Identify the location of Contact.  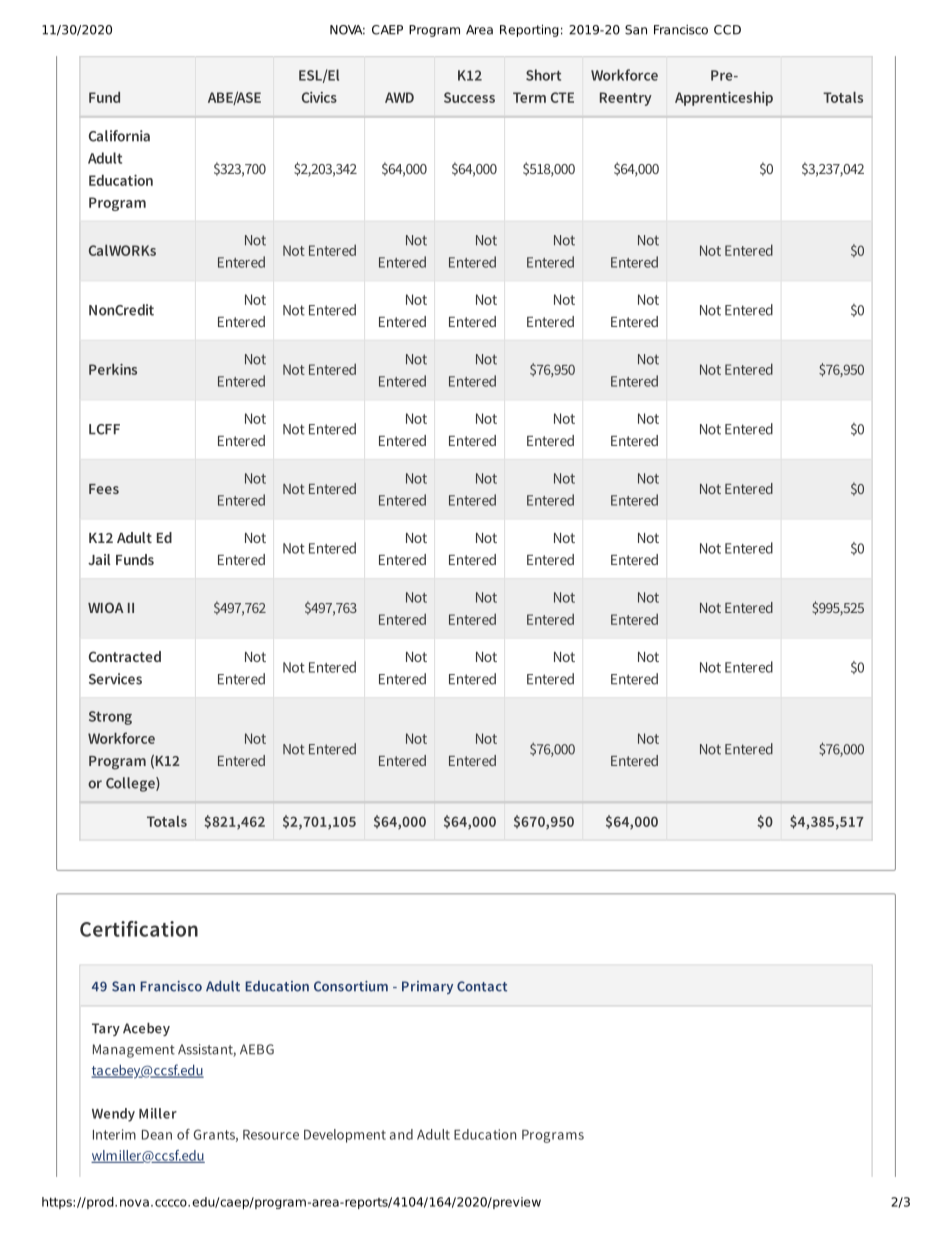
(482, 986).
